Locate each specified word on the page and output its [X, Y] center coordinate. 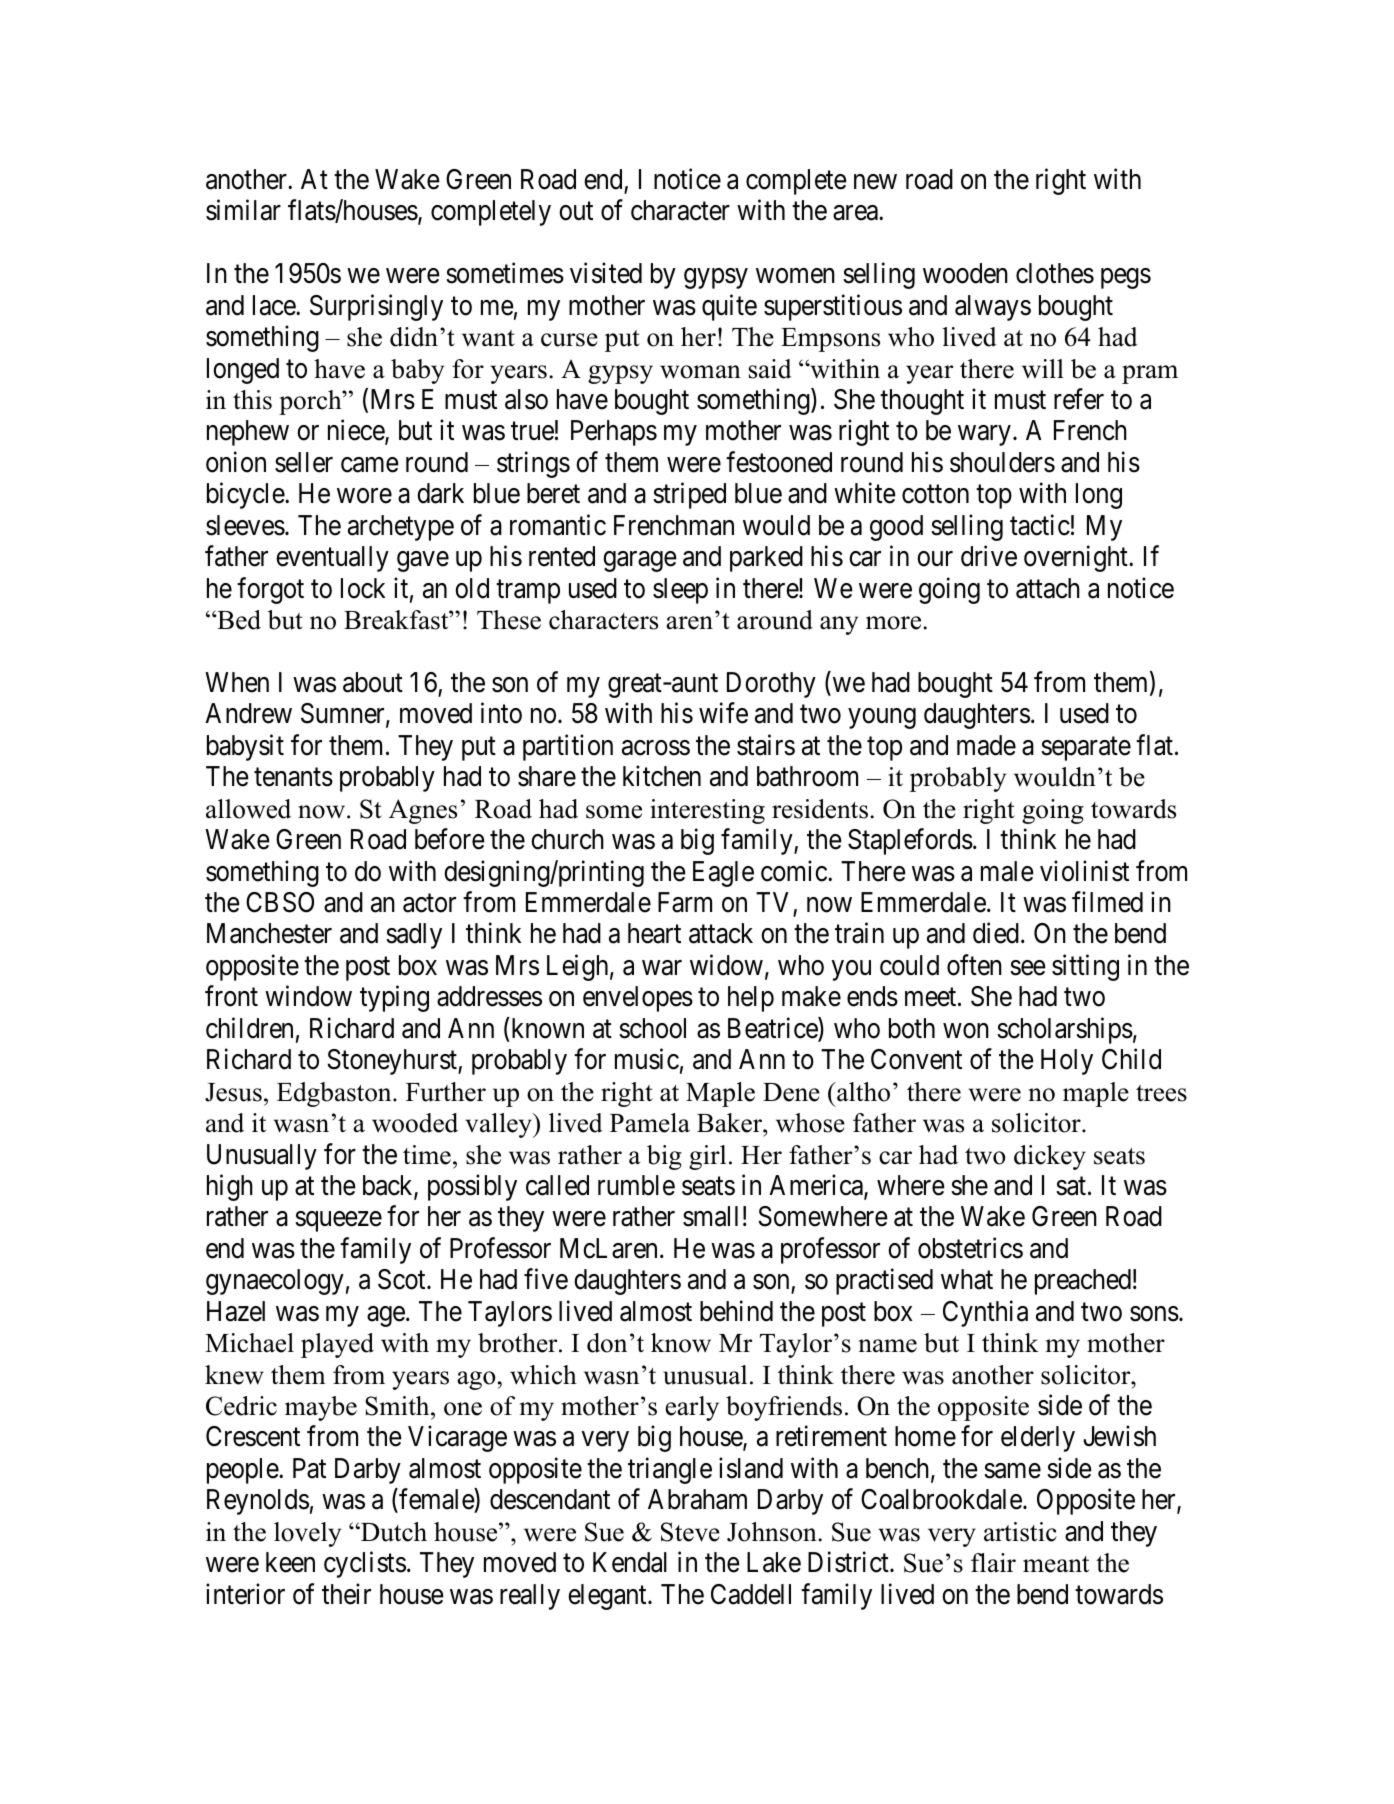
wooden [965, 273]
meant [1056, 1564]
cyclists [365, 1565]
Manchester [269, 933]
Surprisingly [376, 307]
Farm [685, 902]
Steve [690, 1532]
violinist [1084, 871]
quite [729, 307]
